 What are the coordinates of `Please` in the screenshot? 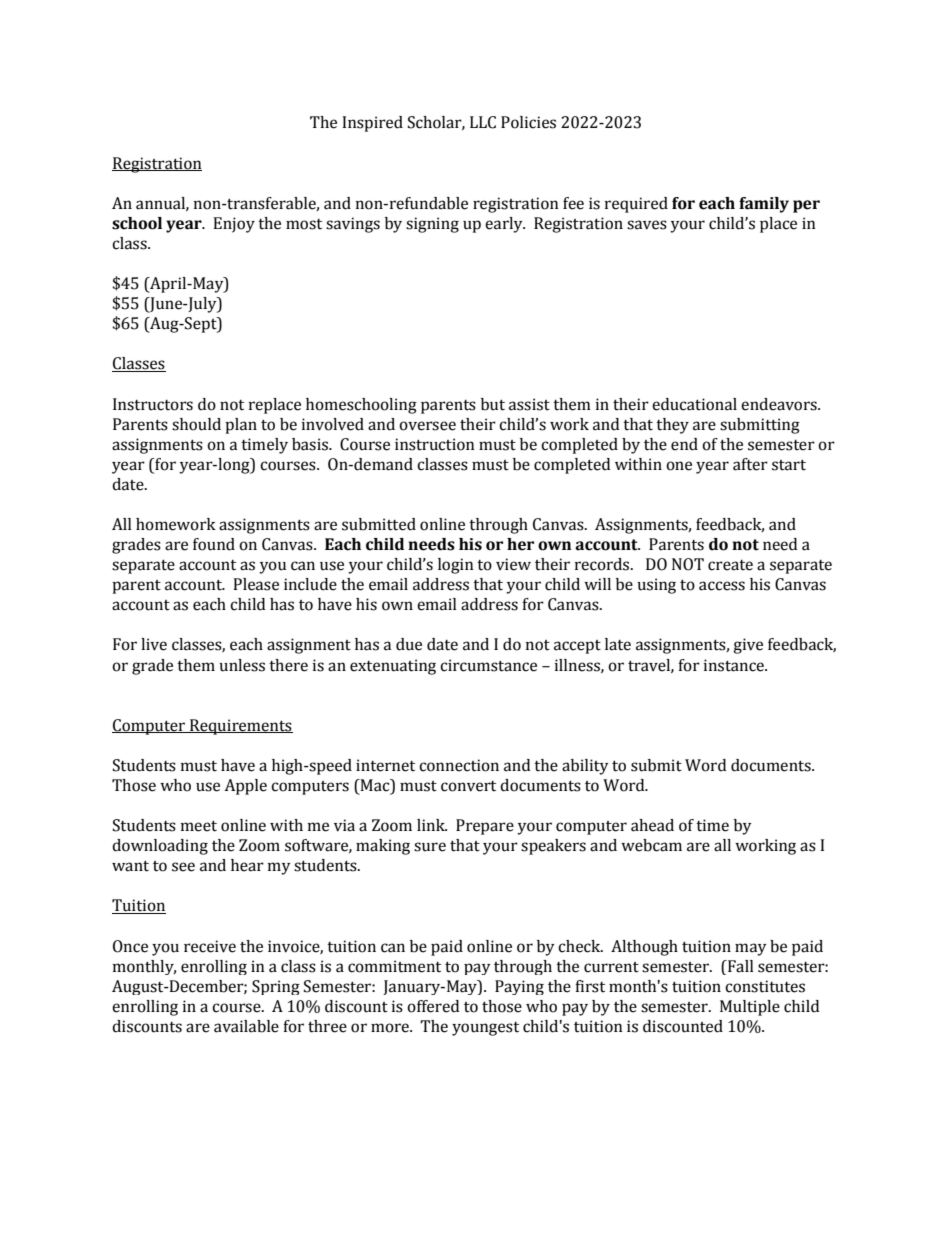 It's located at (256, 584).
